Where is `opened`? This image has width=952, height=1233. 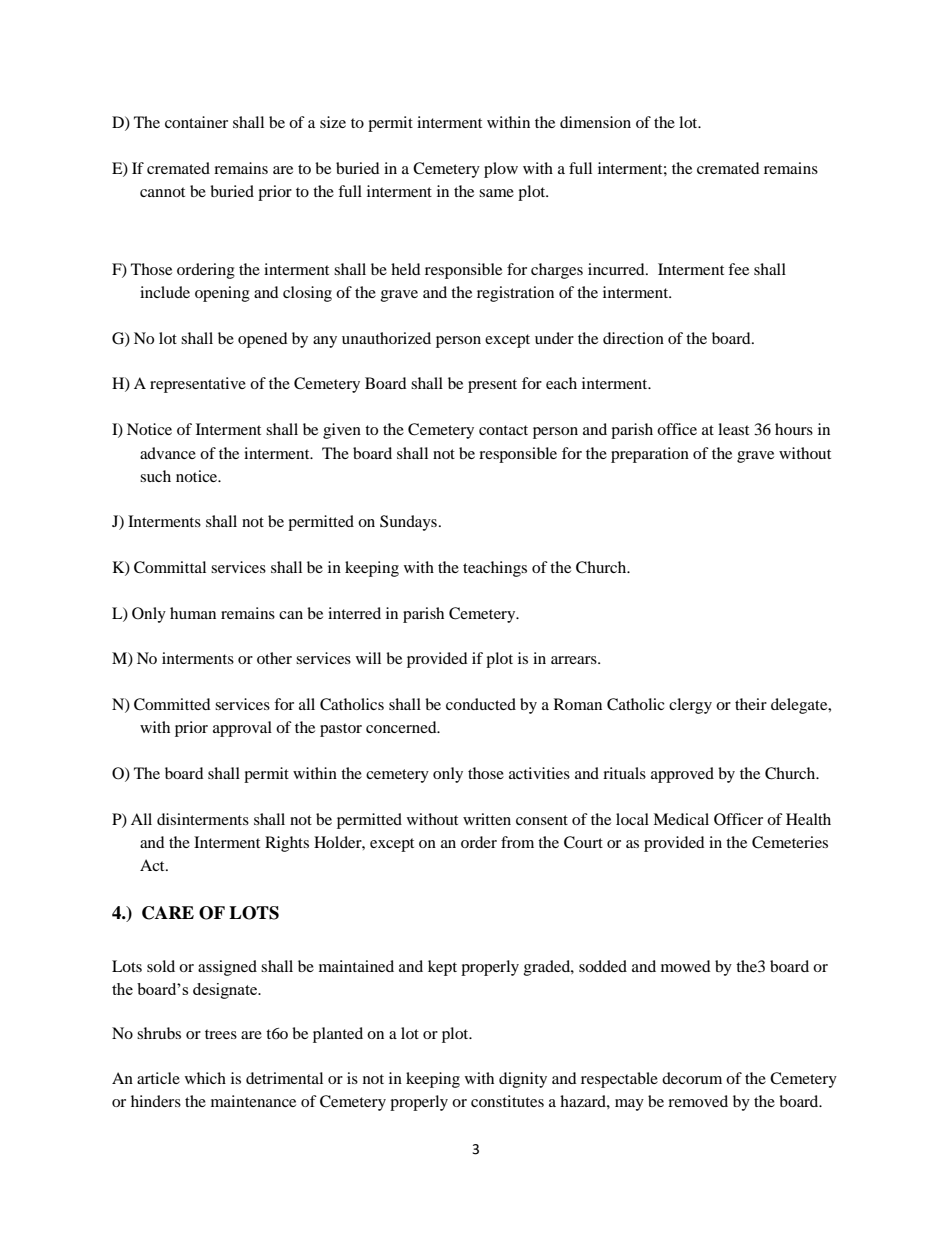 opened is located at coordinates (263, 340).
